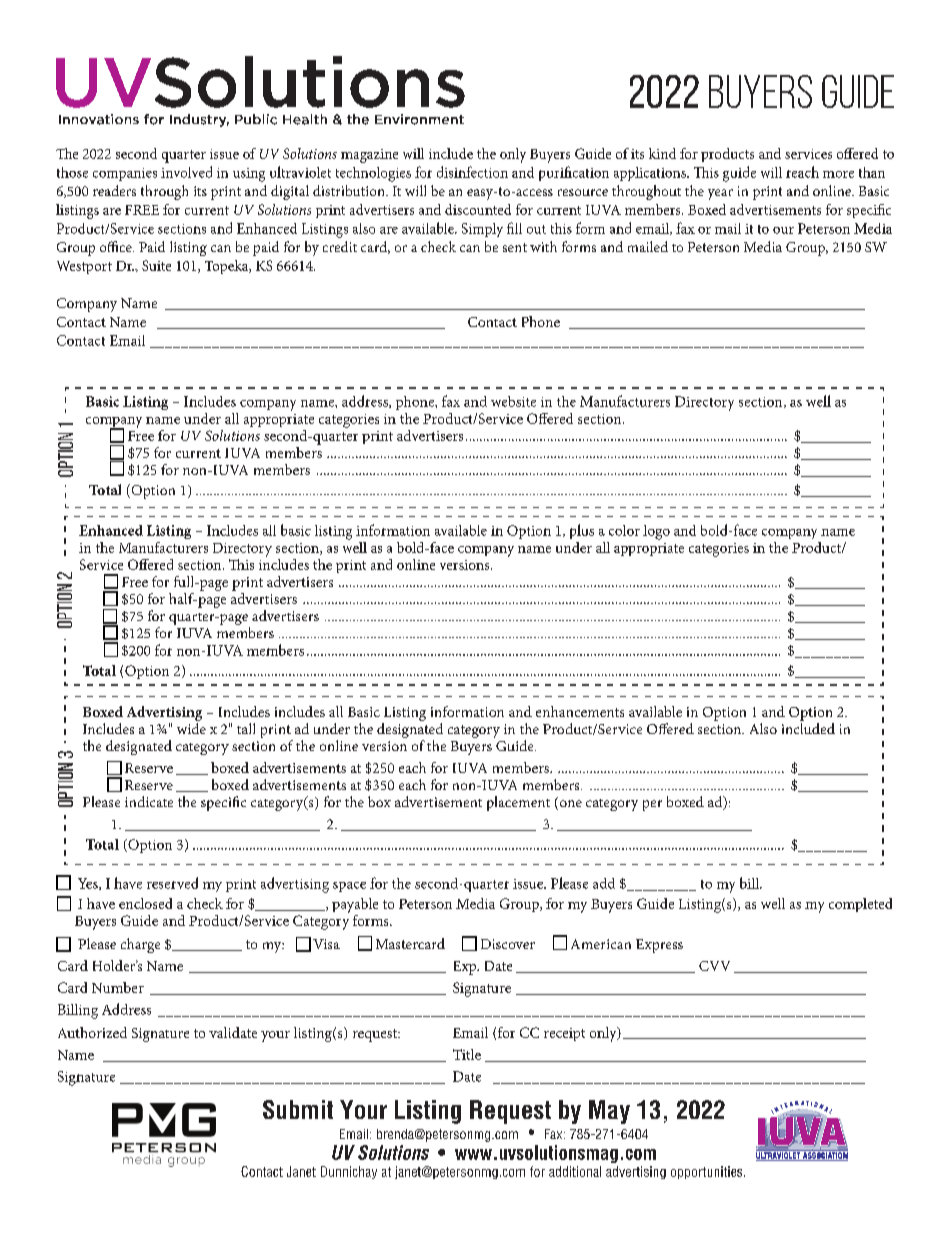 The image size is (952, 1233). Describe the element at coordinates (860, 905) in the image. I see `completed` at that location.
